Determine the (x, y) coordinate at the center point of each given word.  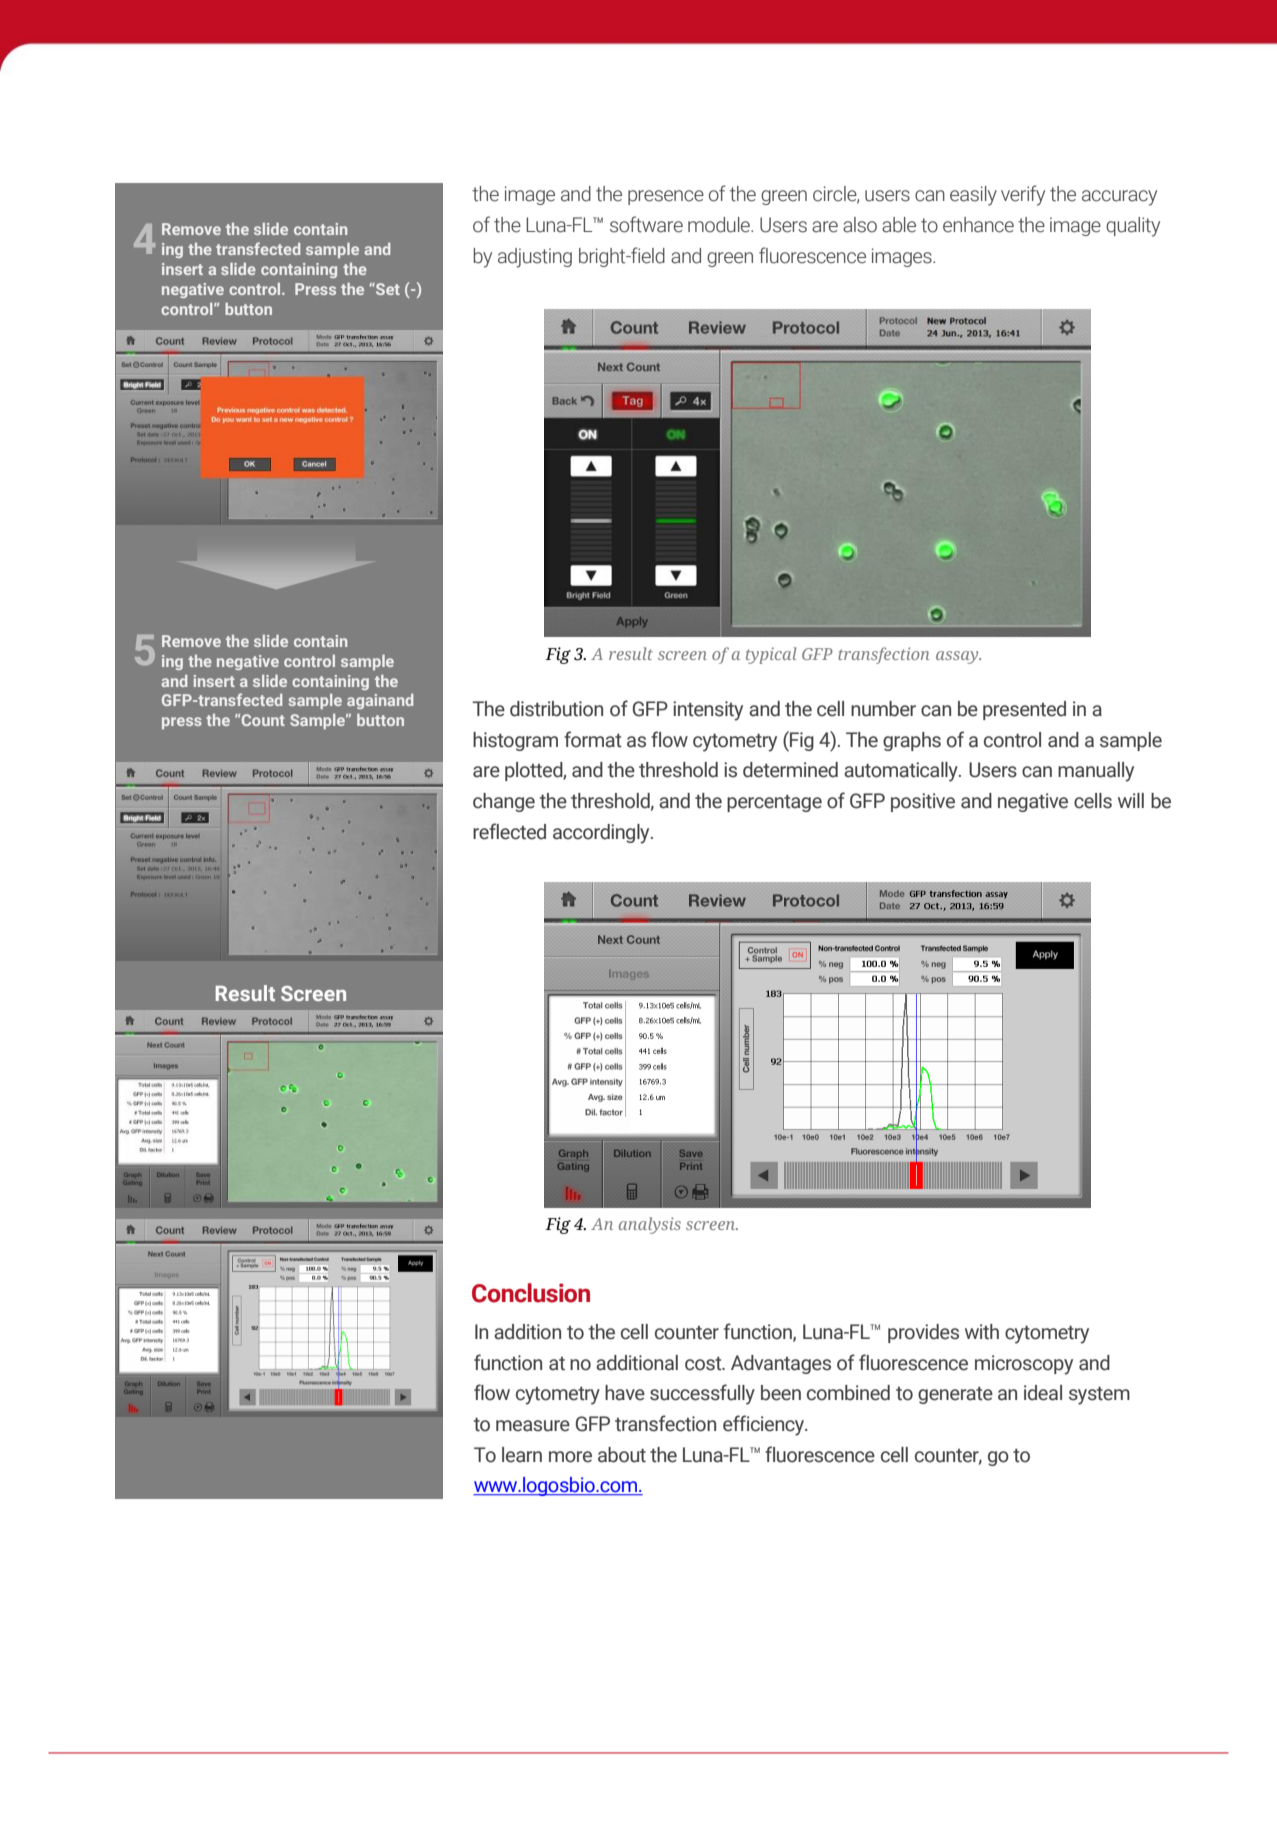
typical (771, 655)
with (982, 1332)
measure (533, 1426)
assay (958, 657)
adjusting (535, 258)
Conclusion (531, 1293)
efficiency (765, 1425)
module (720, 225)
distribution (556, 709)
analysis (650, 1225)
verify (1023, 195)
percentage (774, 803)
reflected (509, 831)
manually (1096, 772)
